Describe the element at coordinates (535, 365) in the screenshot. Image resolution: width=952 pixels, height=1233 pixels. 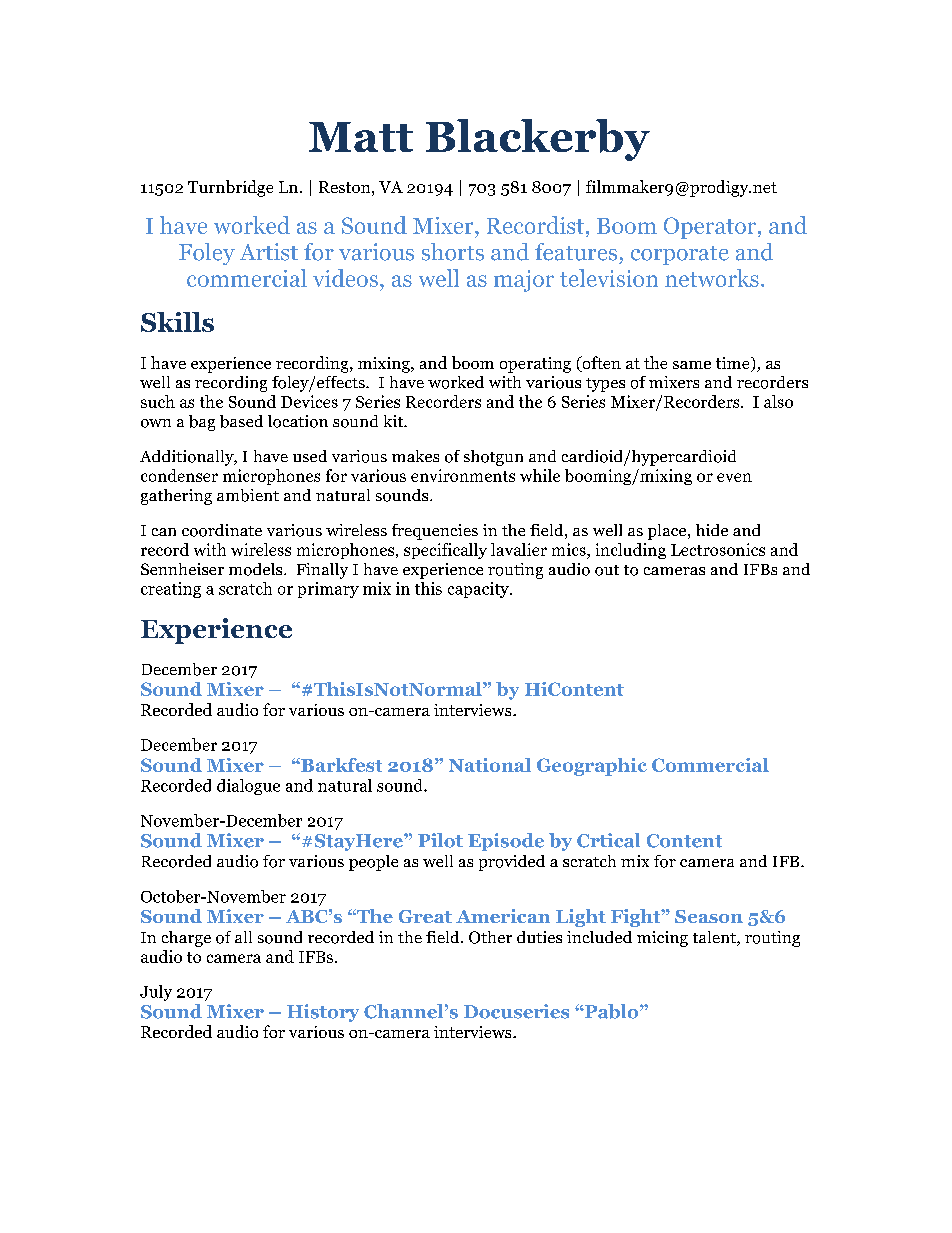
I see `operating` at that location.
